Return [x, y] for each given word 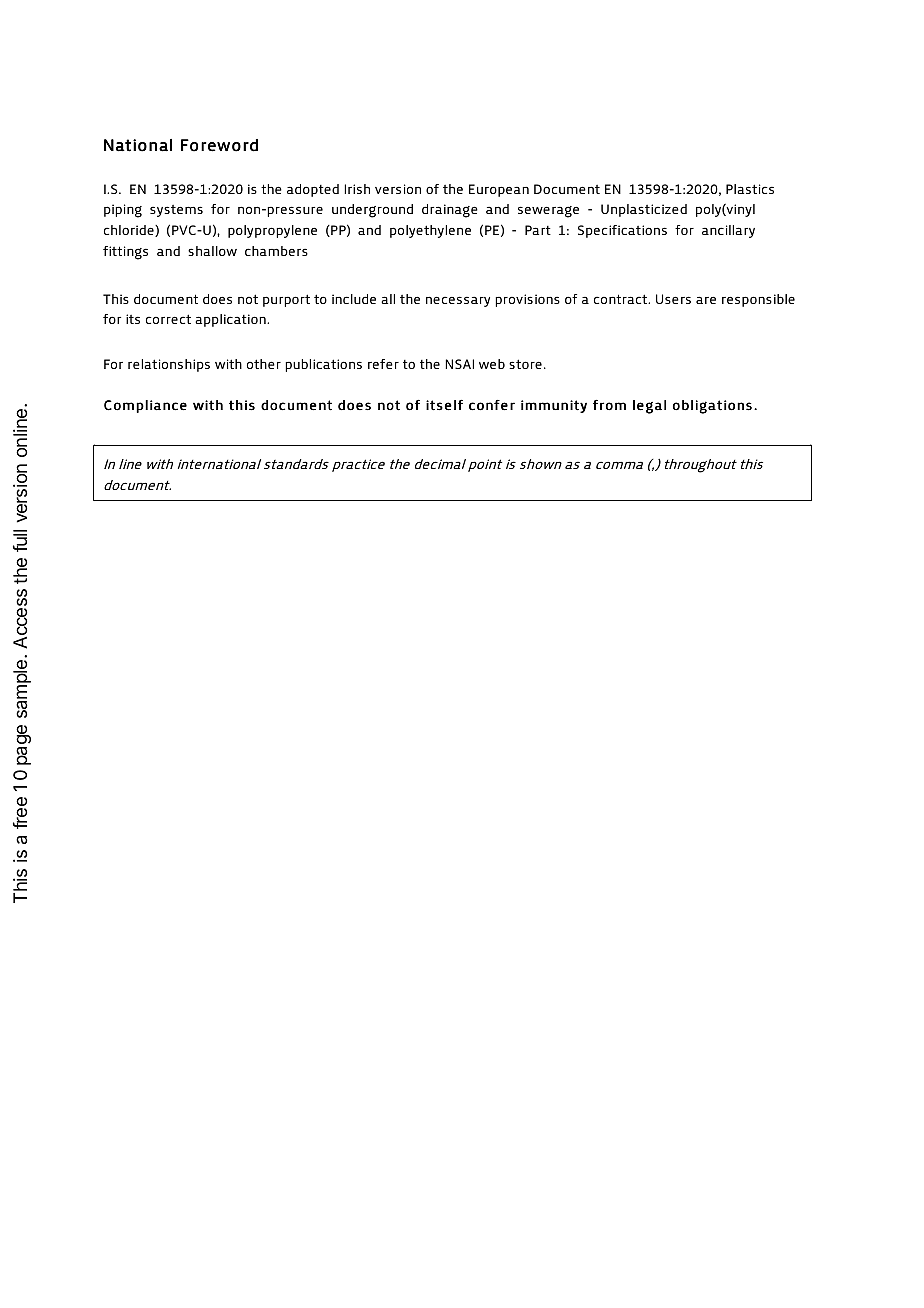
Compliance [145, 406]
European [499, 190]
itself [444, 405]
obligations [712, 407]
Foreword [219, 145]
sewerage [548, 212]
